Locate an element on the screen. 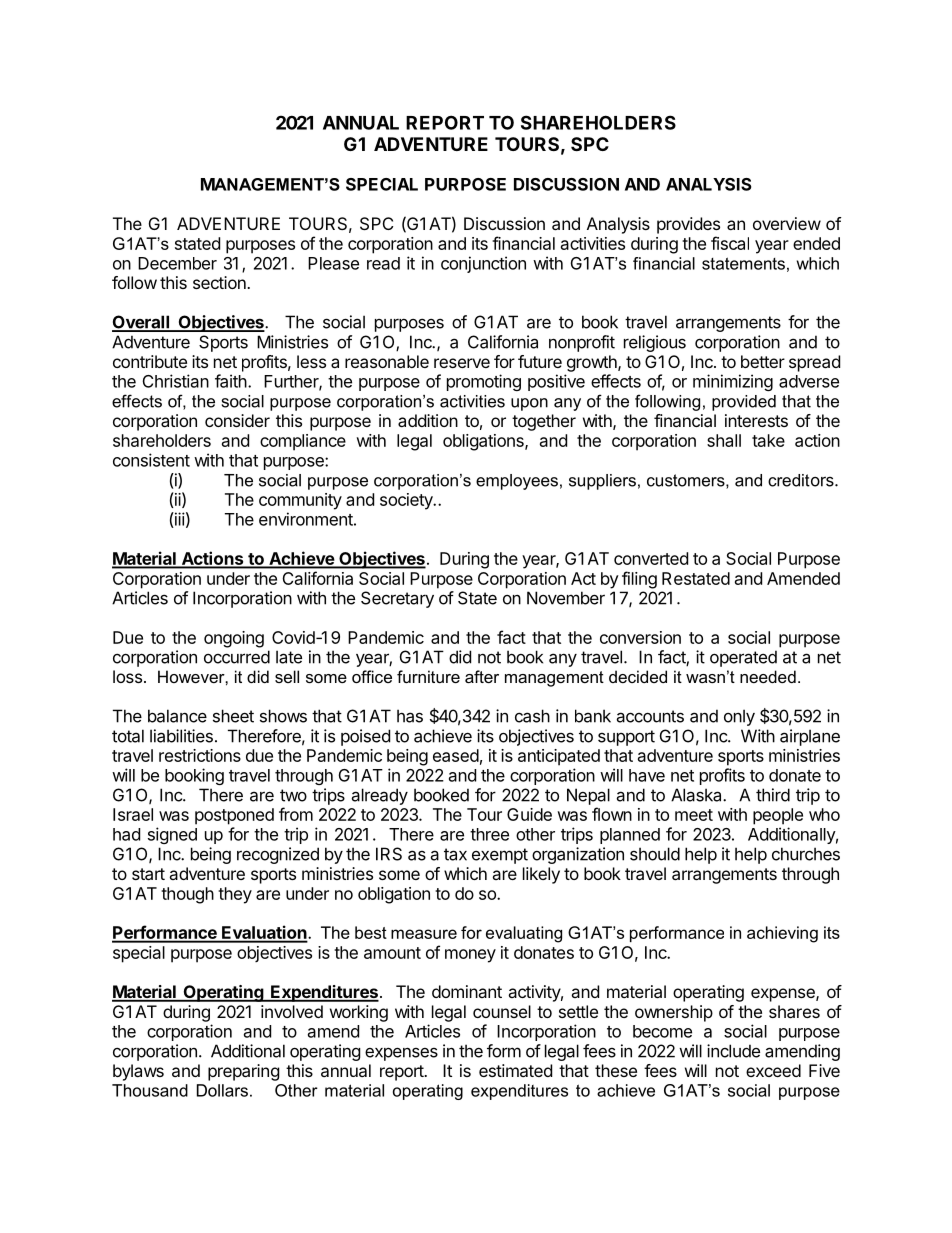 This screenshot has width=952, height=1233. Secretary is located at coordinates (397, 599).
